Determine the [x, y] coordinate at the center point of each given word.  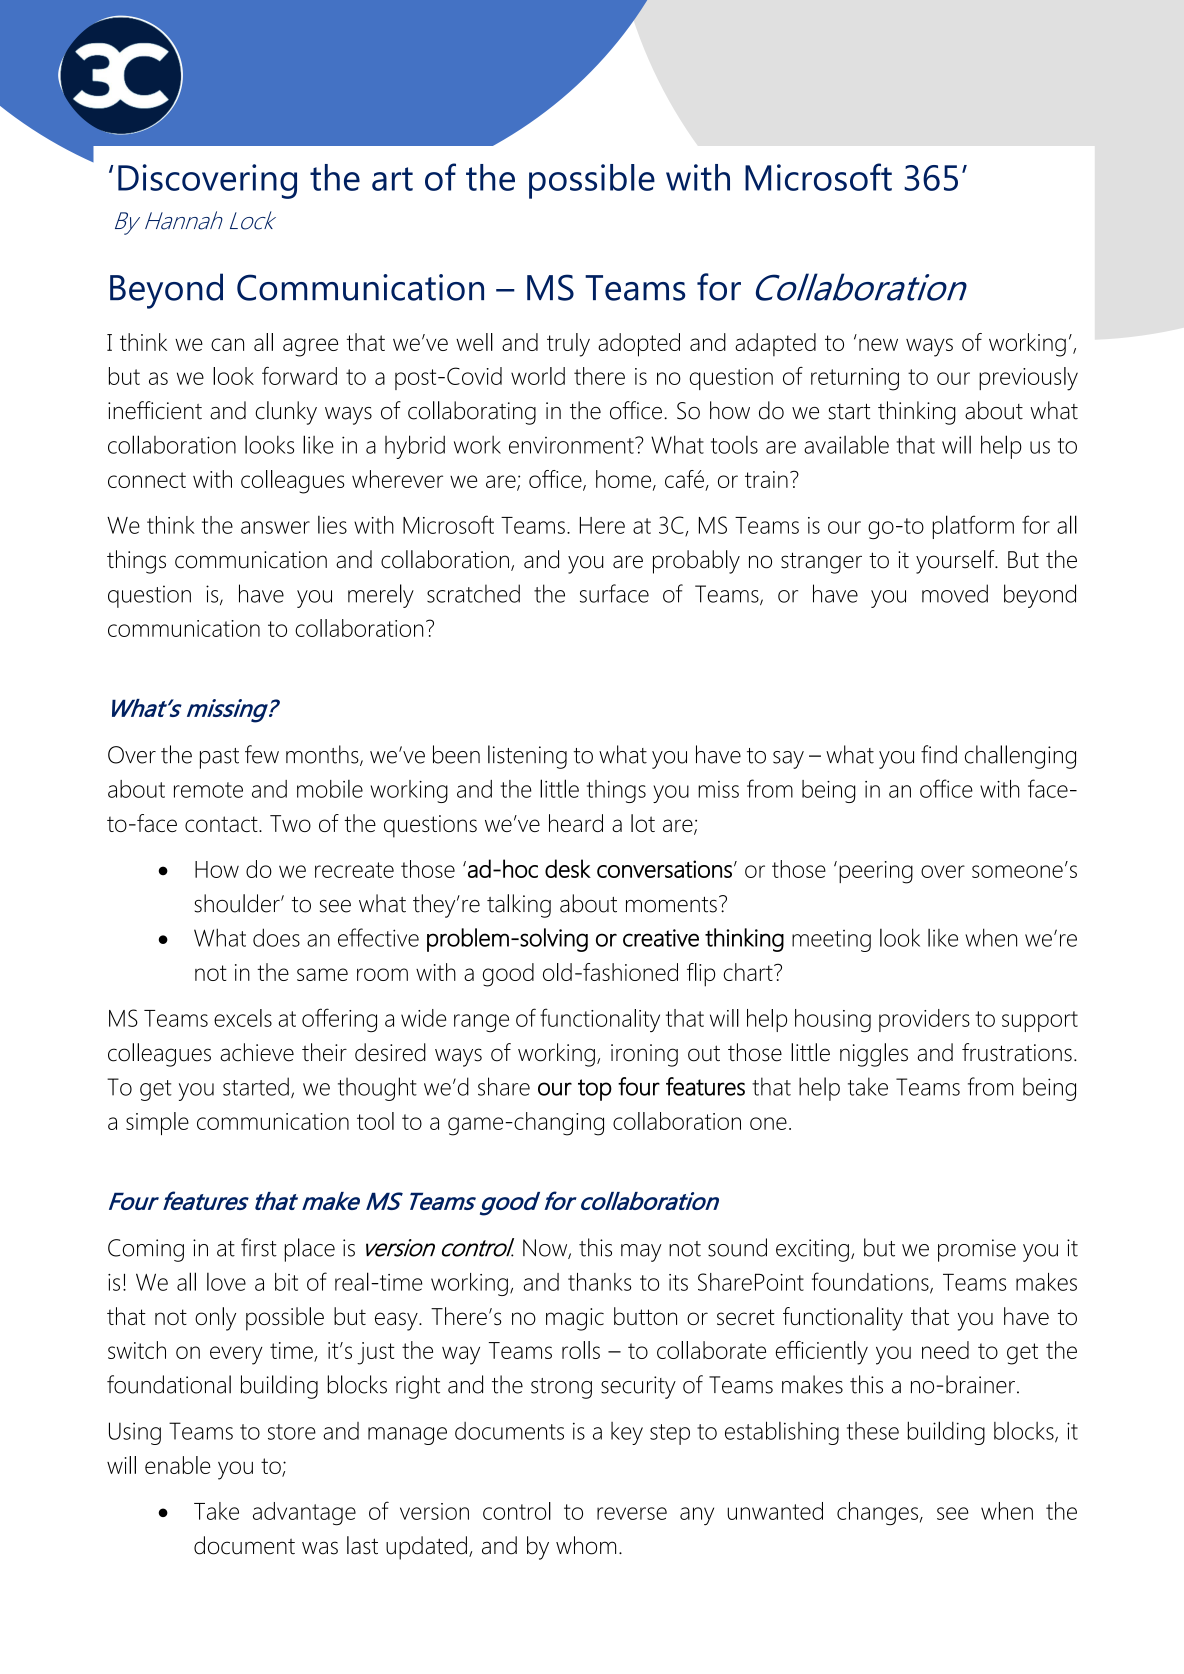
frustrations [1017, 1052]
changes [877, 1514]
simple [157, 1123]
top [595, 1090]
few [262, 754]
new [878, 344]
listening [527, 757]
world [538, 376]
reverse [632, 1513]
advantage [304, 1514]
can [227, 344]
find [939, 754]
